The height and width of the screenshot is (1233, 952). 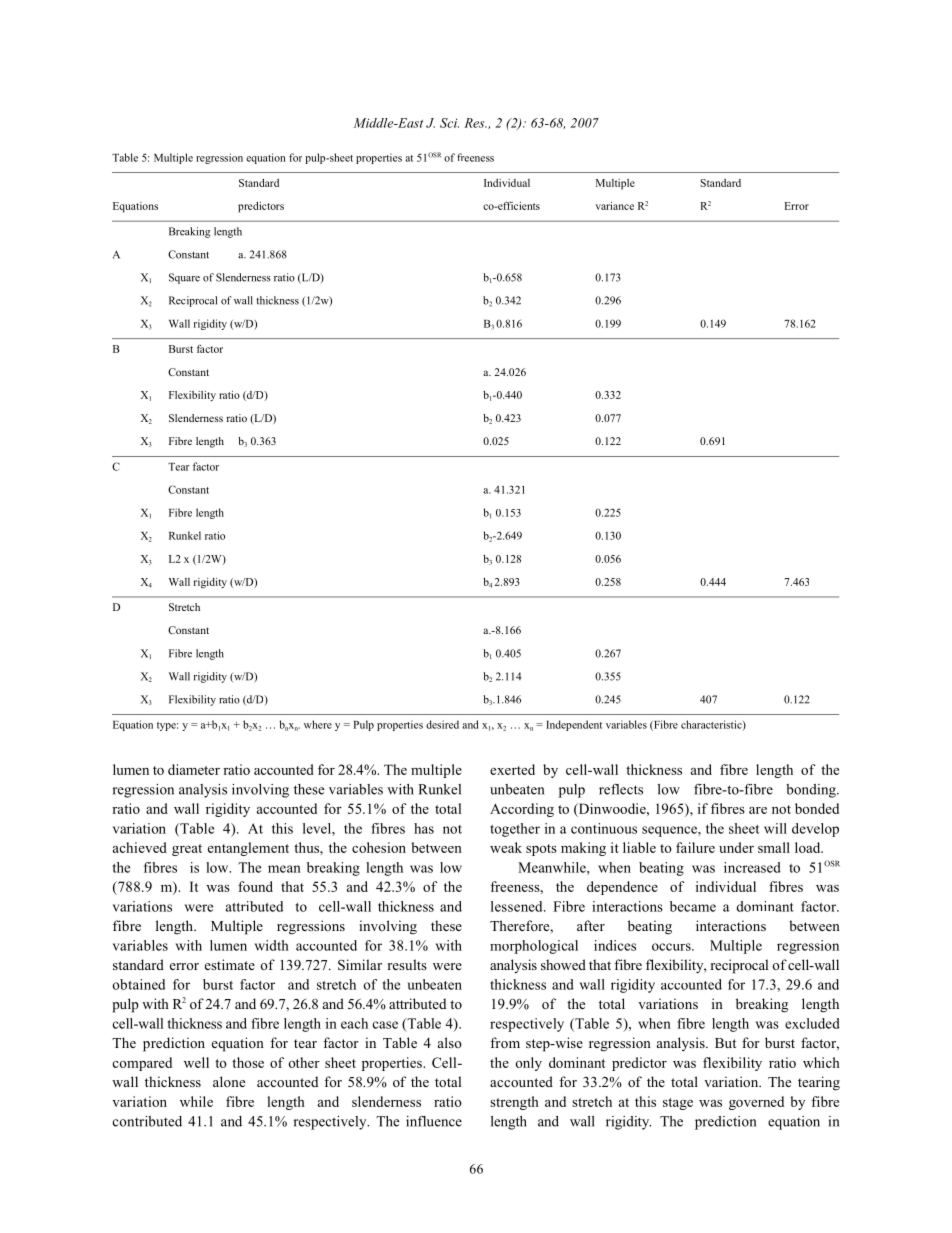 What do you see at coordinates (574, 725) in the screenshot?
I see `Independent` at bounding box center [574, 725].
